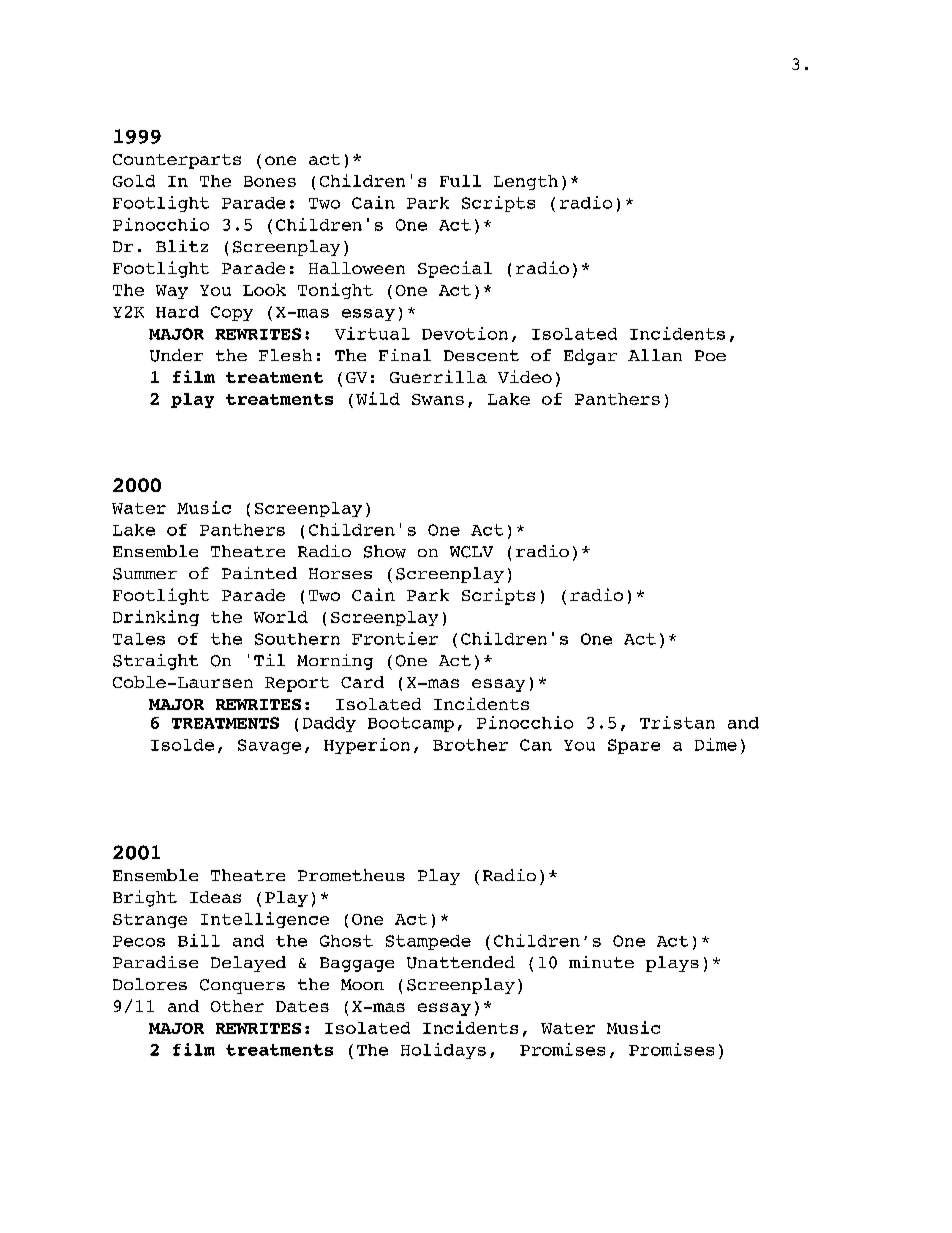 This screenshot has width=952, height=1233. What do you see at coordinates (259, 573) in the screenshot?
I see `Painted` at bounding box center [259, 573].
